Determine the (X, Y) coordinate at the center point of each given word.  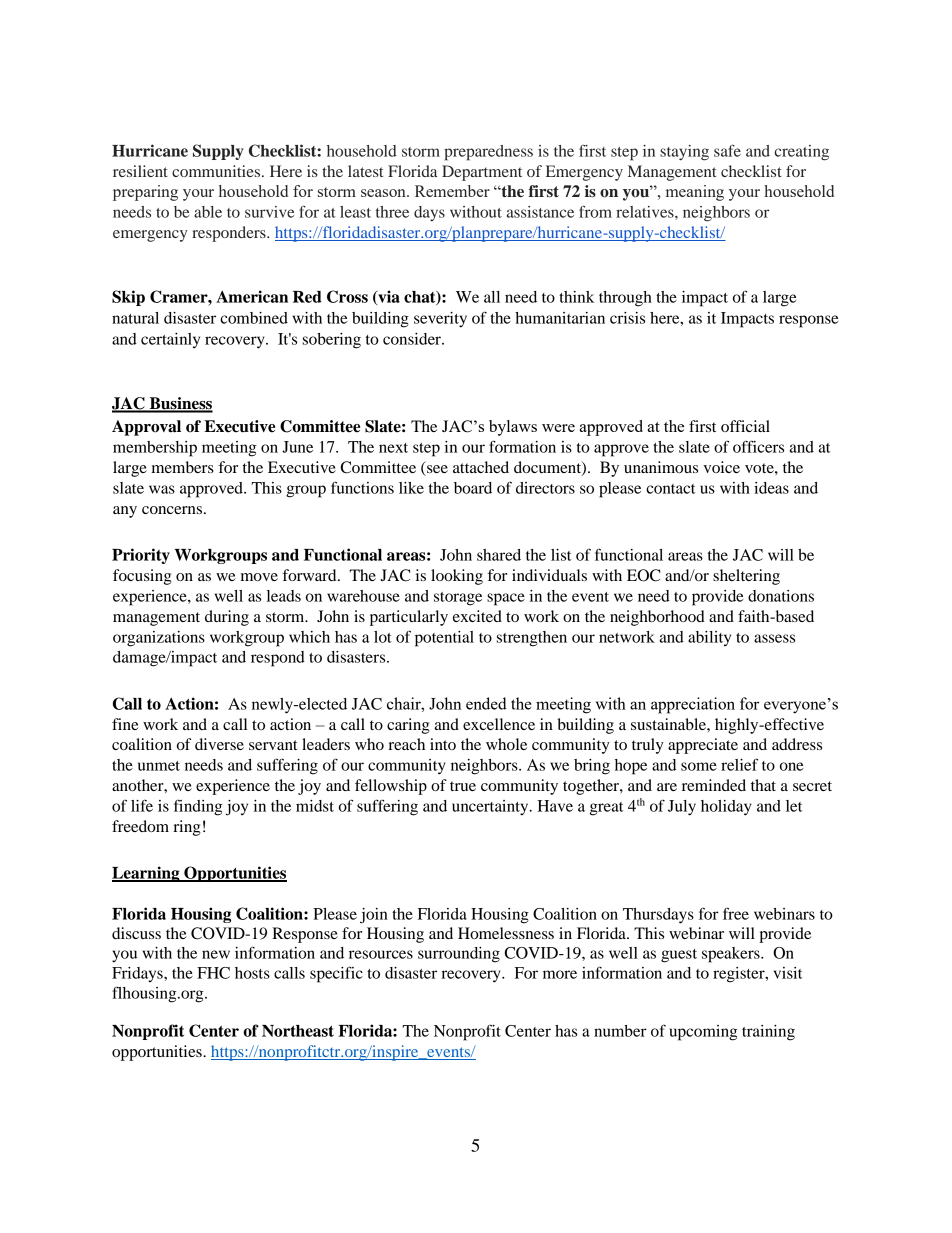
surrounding (459, 955)
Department (482, 173)
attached (481, 467)
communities (216, 171)
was (162, 489)
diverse (219, 744)
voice (721, 467)
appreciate (703, 746)
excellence (499, 724)
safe (727, 150)
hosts (252, 973)
